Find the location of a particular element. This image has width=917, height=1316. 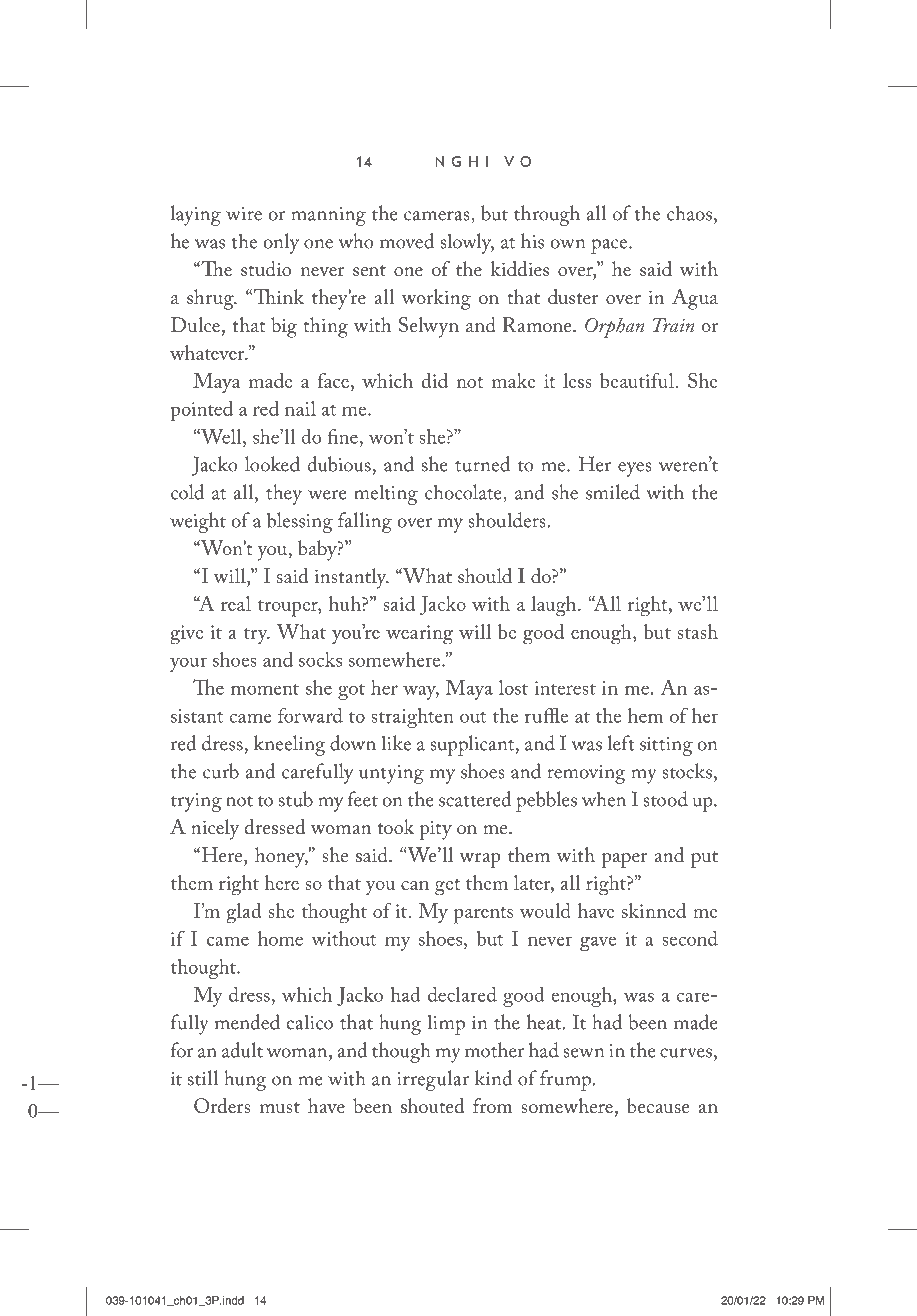

real is located at coordinates (236, 603).
